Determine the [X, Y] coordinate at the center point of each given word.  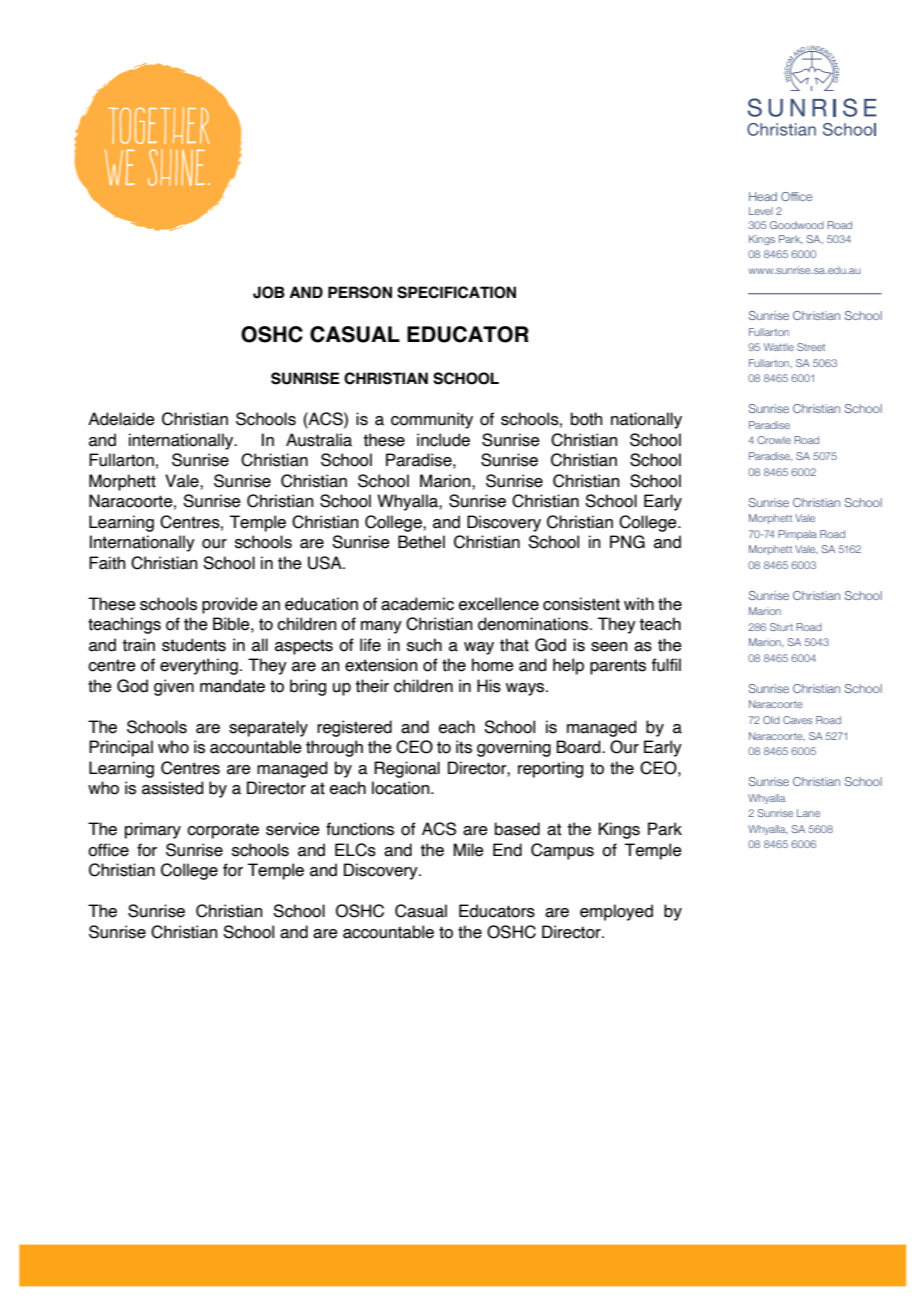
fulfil [666, 665]
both [587, 419]
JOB [269, 292]
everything [199, 666]
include [443, 440]
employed [616, 912]
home [493, 665]
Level [761, 211]
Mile [468, 850]
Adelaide [121, 419]
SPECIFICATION [456, 292]
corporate [223, 831]
